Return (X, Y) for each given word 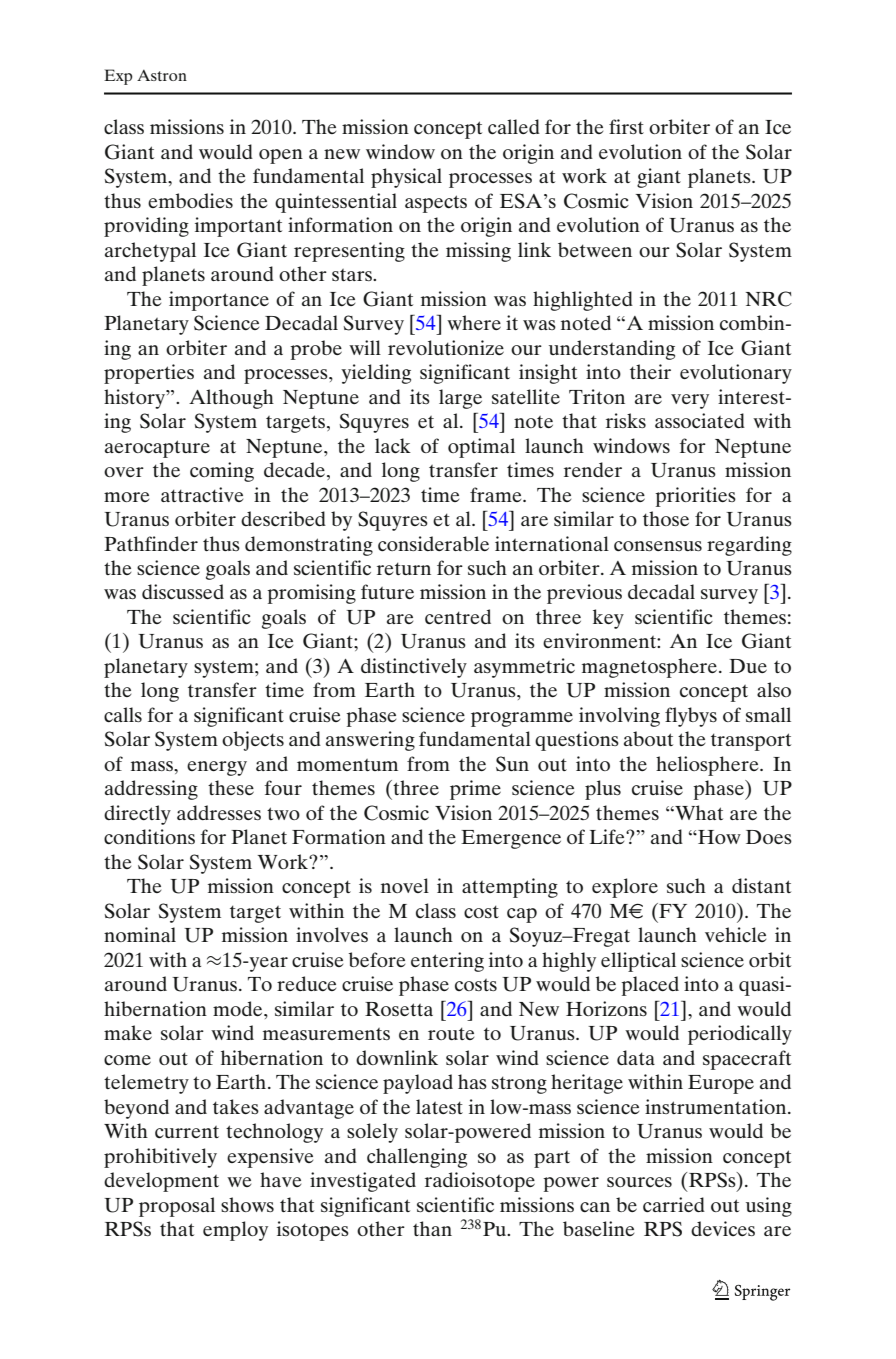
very (690, 401)
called (514, 126)
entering (447, 962)
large (460, 399)
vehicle (735, 934)
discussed (183, 591)
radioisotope (480, 1182)
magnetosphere (649, 668)
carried (674, 1204)
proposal (177, 1207)
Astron (162, 75)
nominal (140, 934)
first (626, 126)
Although (231, 399)
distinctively (414, 668)
